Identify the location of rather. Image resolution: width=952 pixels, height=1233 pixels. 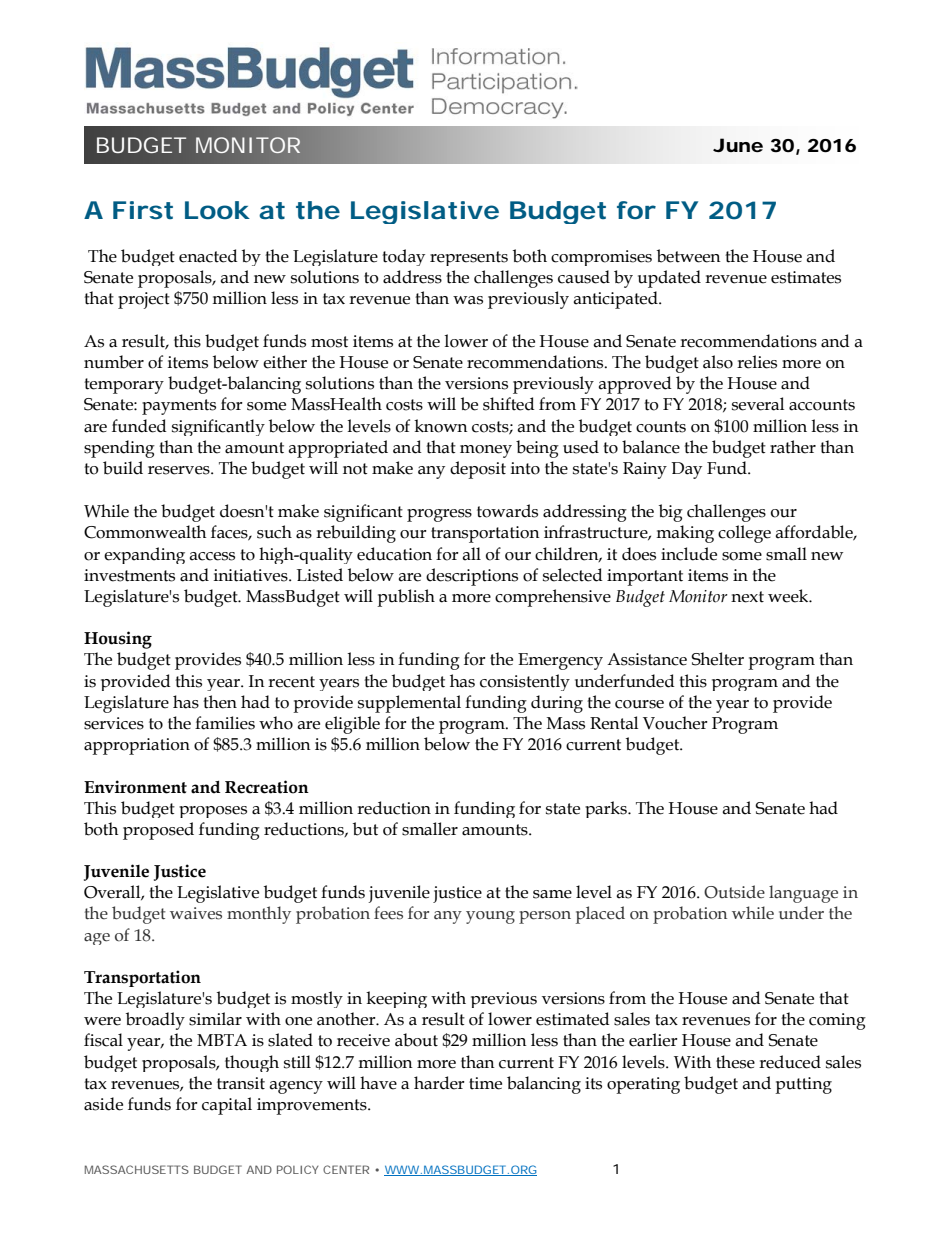
(793, 447).
